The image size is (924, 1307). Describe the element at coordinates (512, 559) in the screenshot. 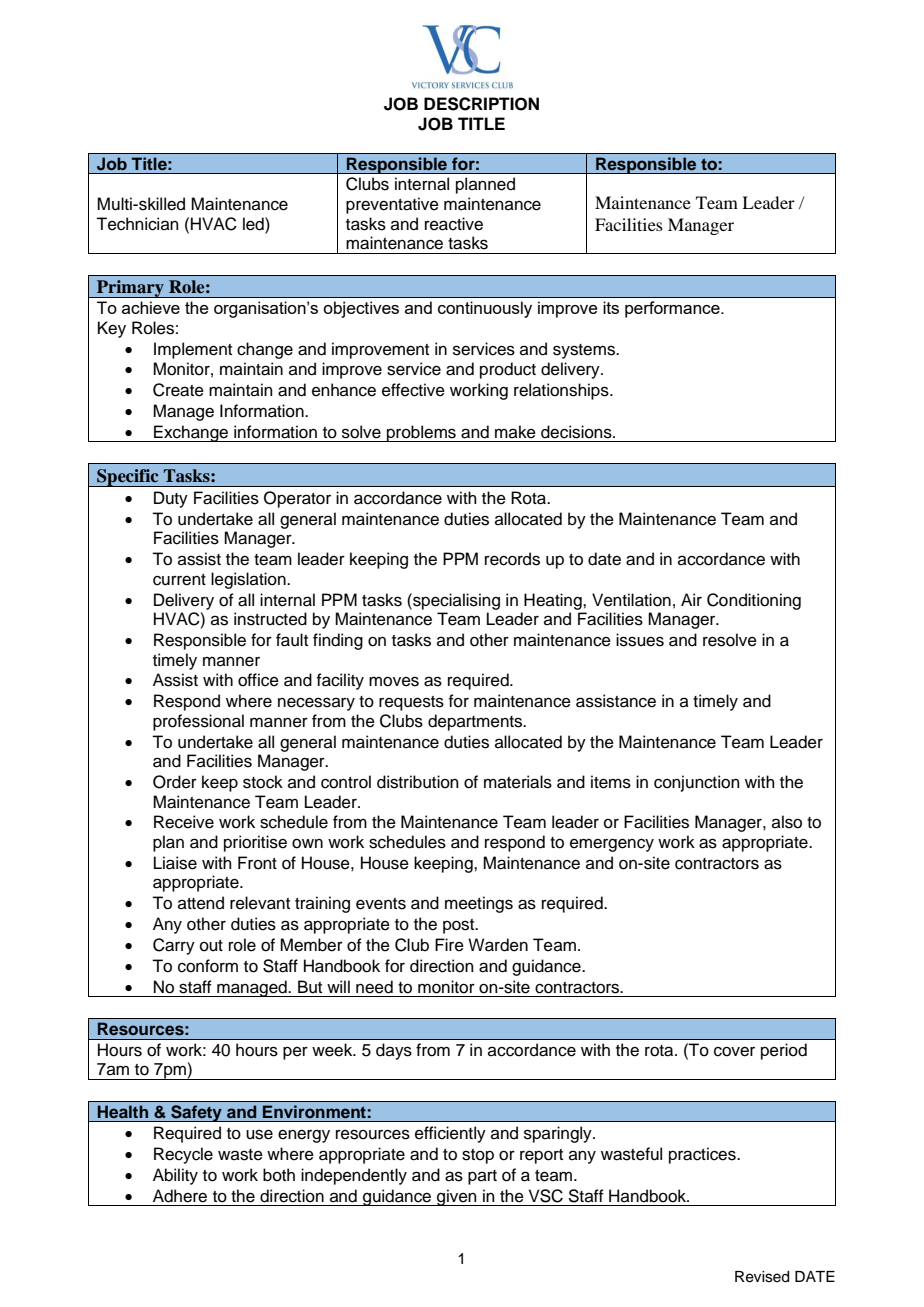

I see `records` at that location.
